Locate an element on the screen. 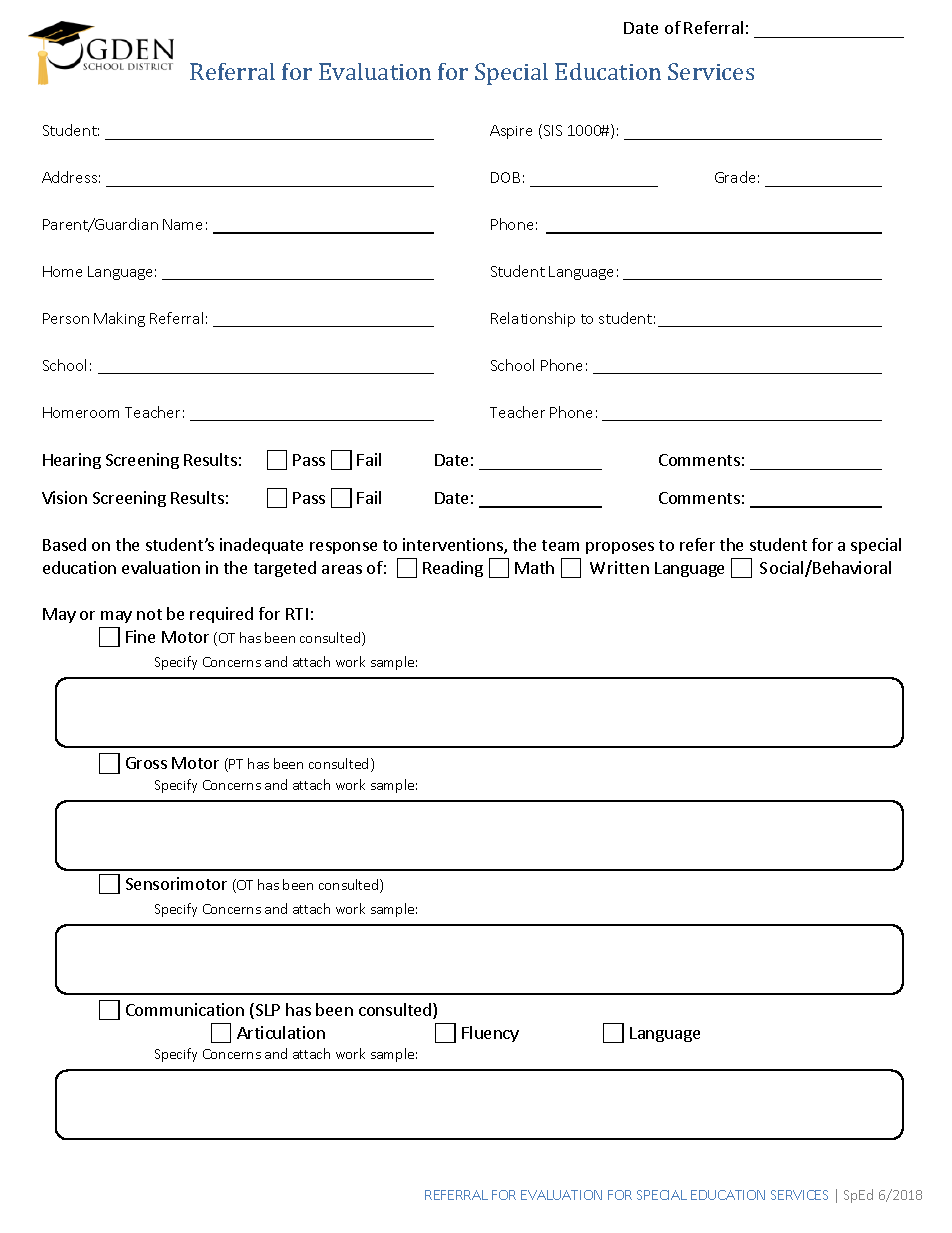 Image resolution: width=952 pixels, height=1233 pixels. Gross is located at coordinates (146, 763).
